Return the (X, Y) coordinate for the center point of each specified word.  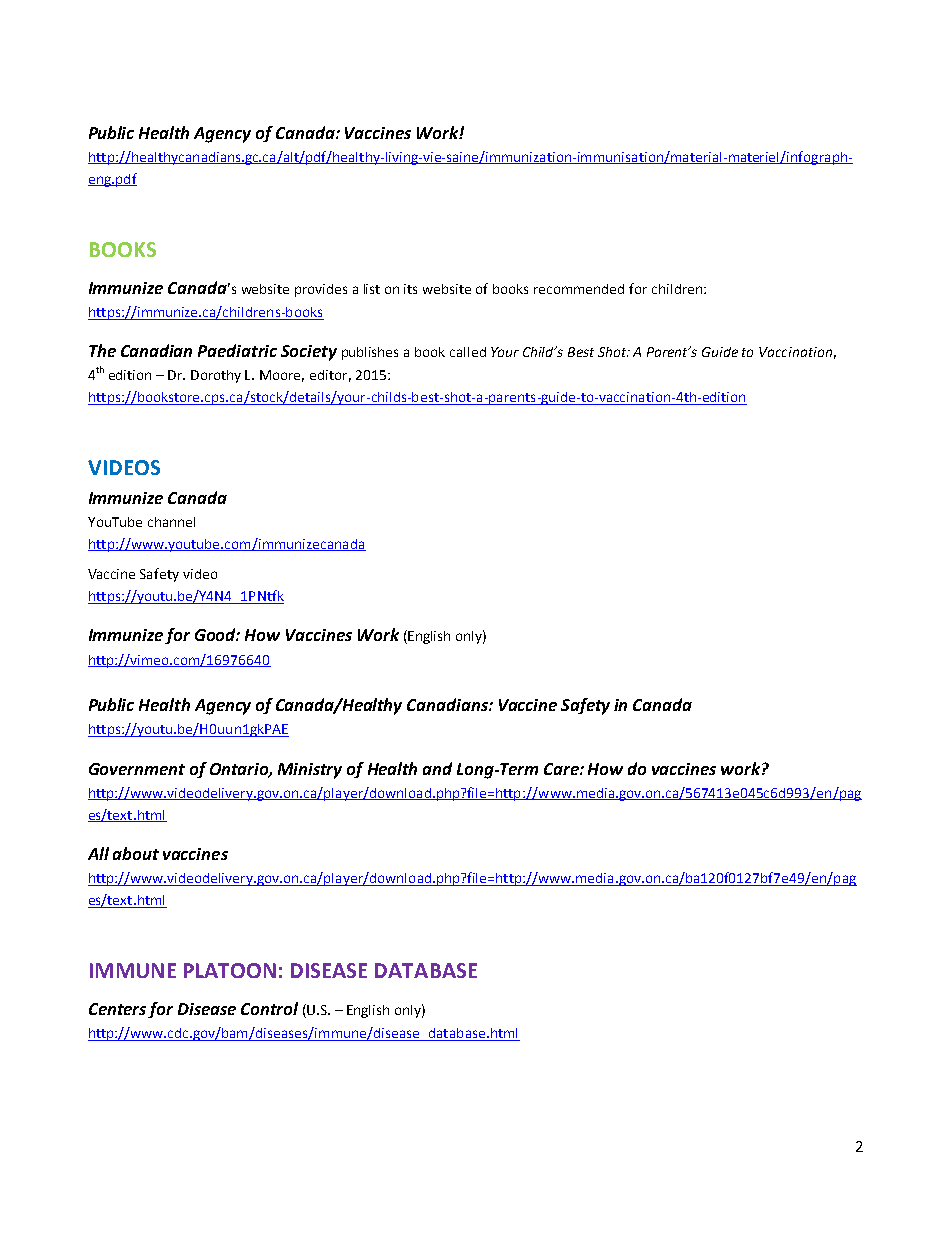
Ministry (310, 771)
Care (562, 769)
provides (321, 290)
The (102, 350)
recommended (579, 289)
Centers (117, 1009)
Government (137, 769)
